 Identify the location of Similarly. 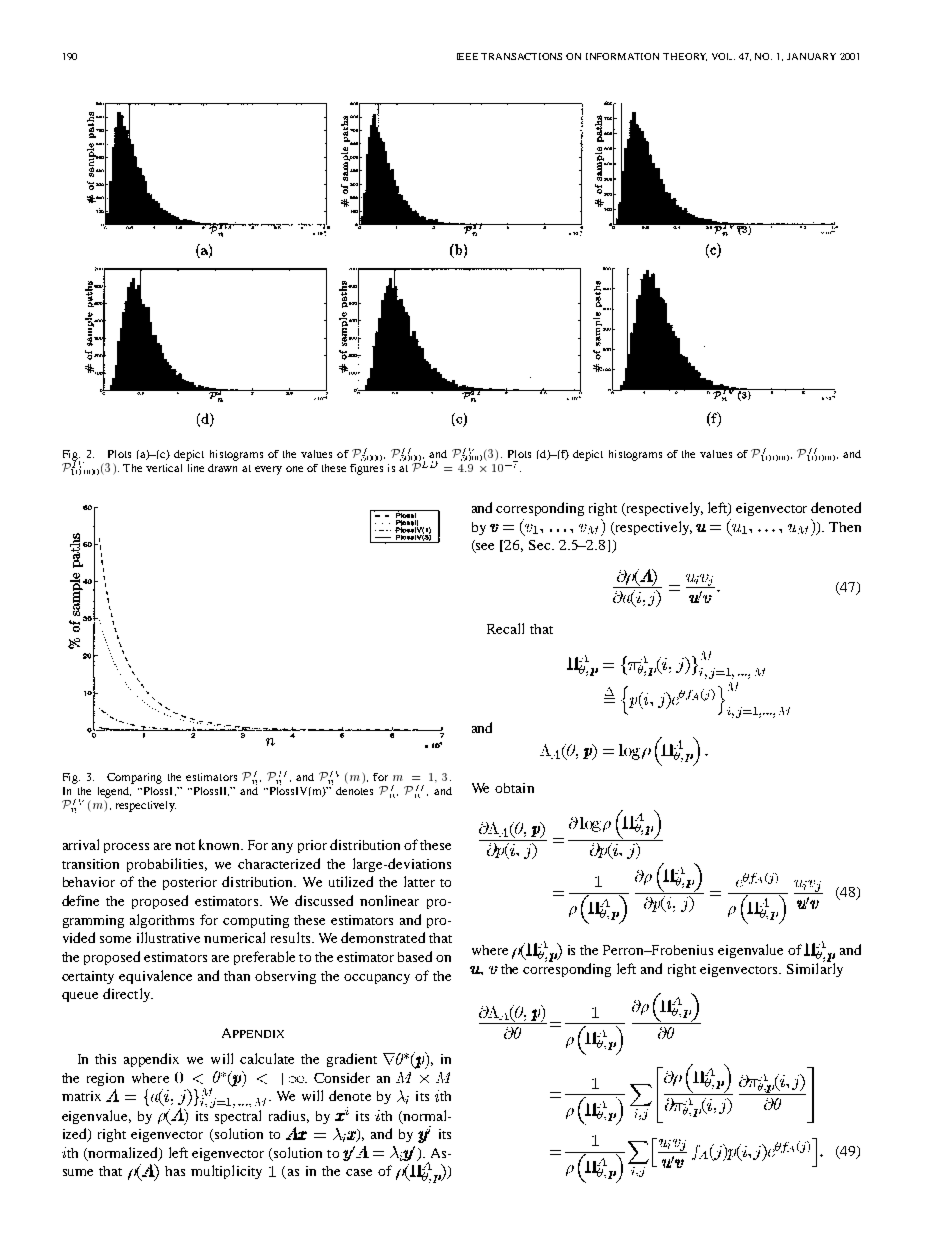
(815, 969).
